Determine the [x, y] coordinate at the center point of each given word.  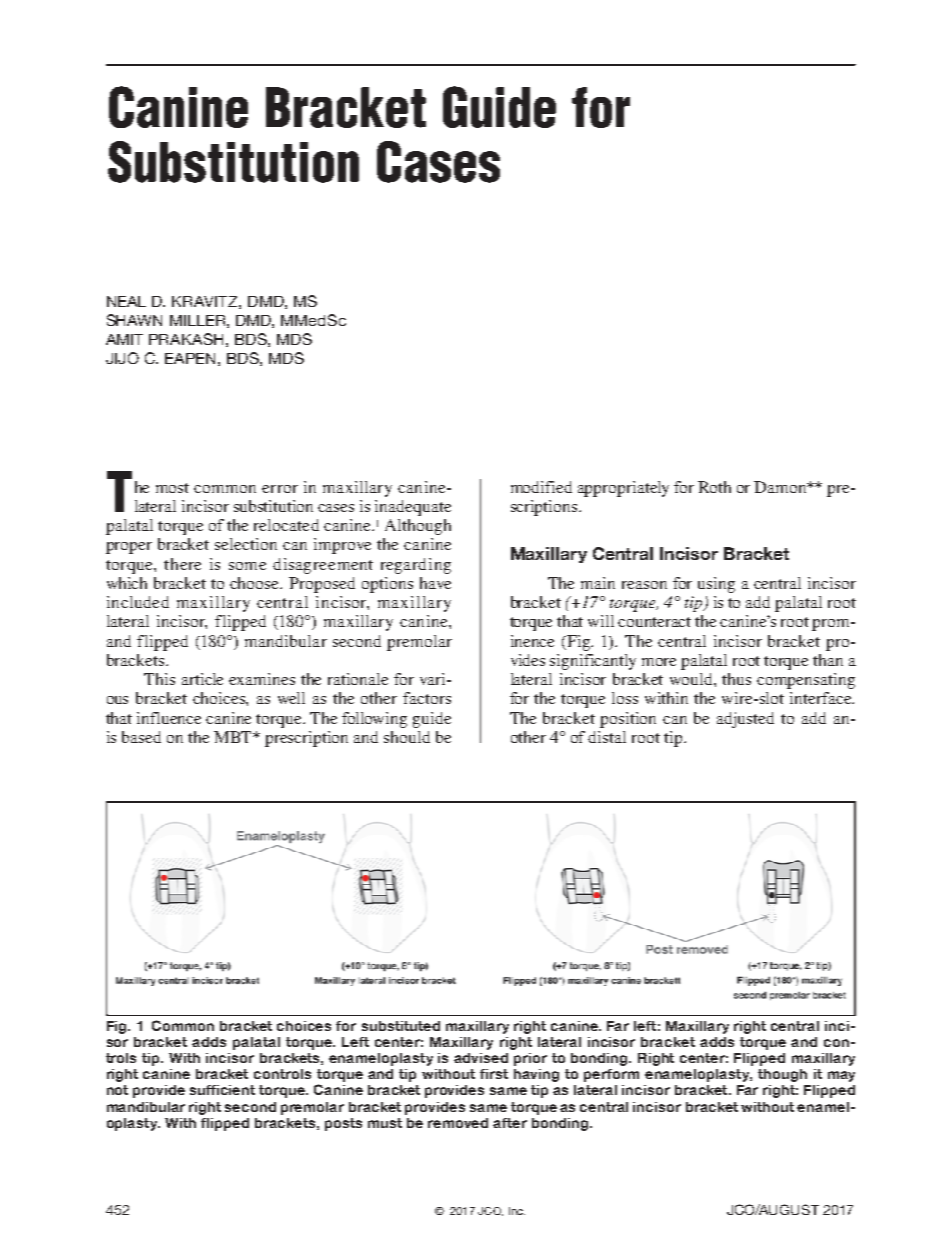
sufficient [222, 1090]
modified [541, 487]
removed [458, 1123]
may [841, 1076]
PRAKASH [186, 339]
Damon [781, 487]
